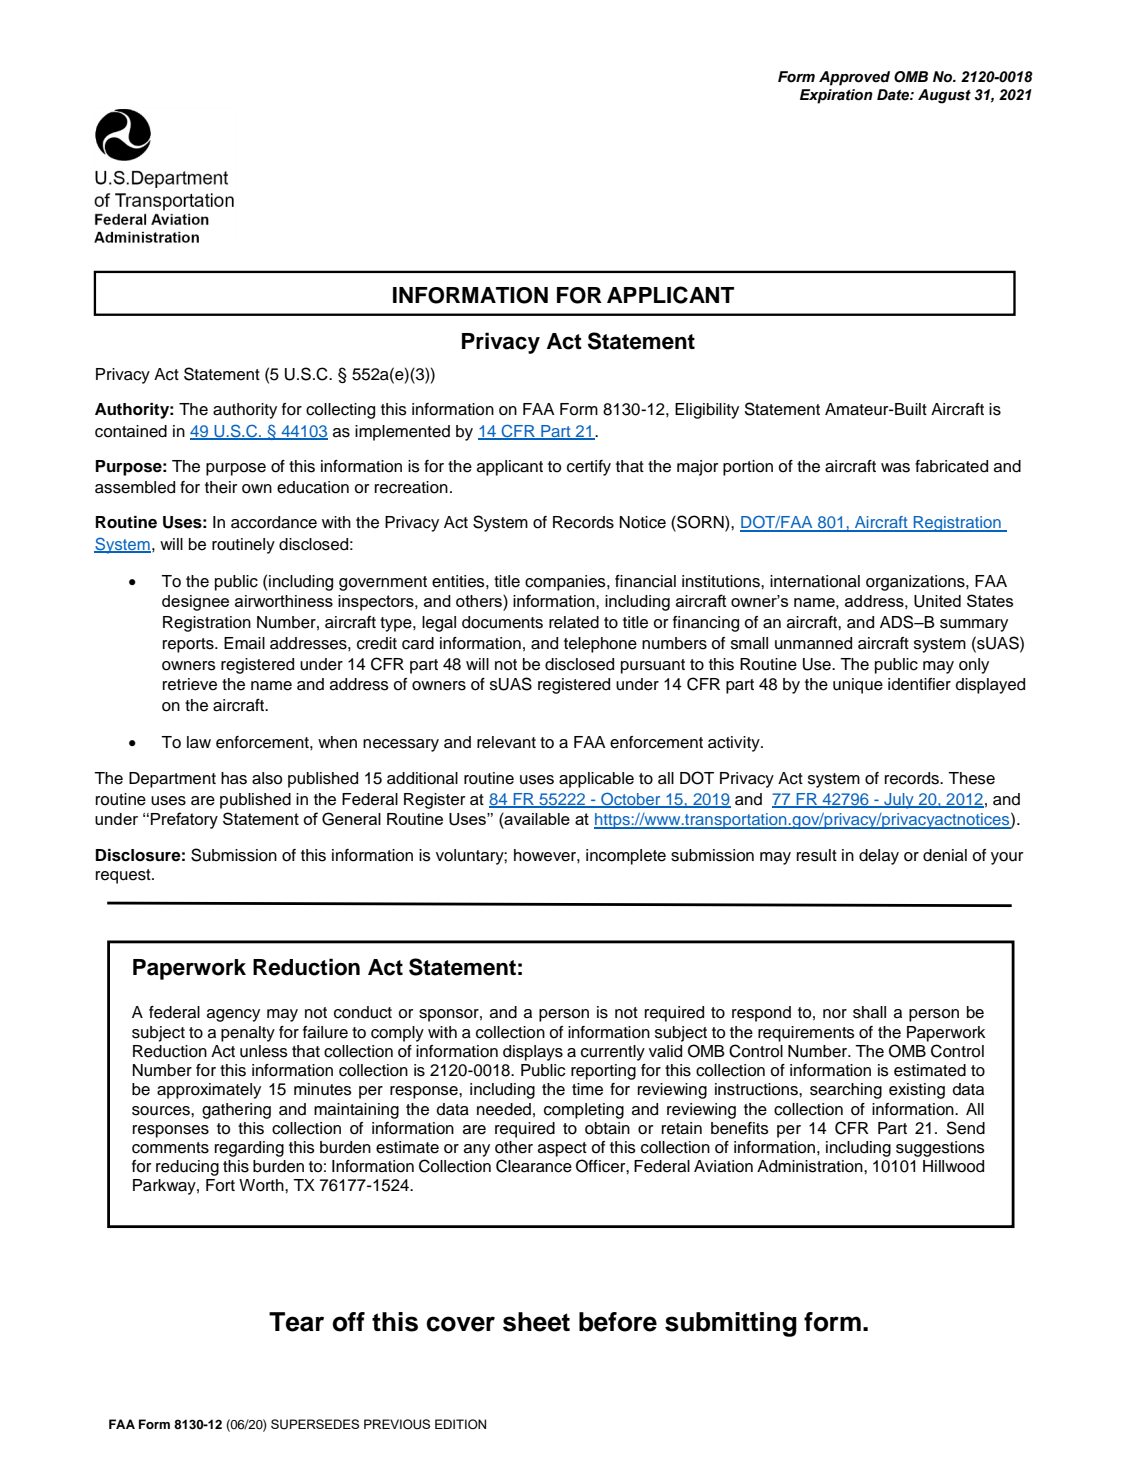 This page has height=1474, width=1139. I want to click on time, so click(587, 1089).
